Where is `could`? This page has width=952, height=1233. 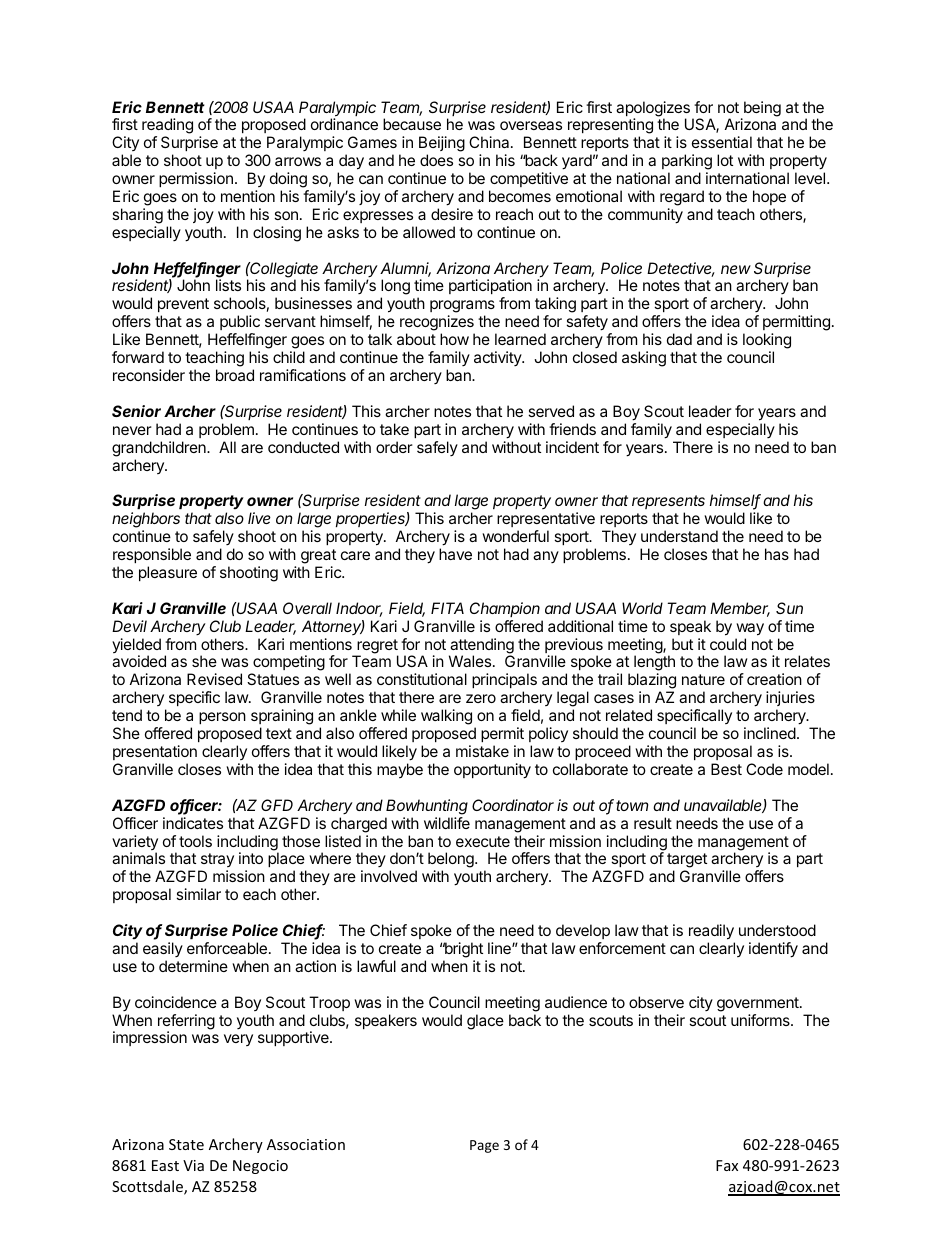 could is located at coordinates (728, 644).
